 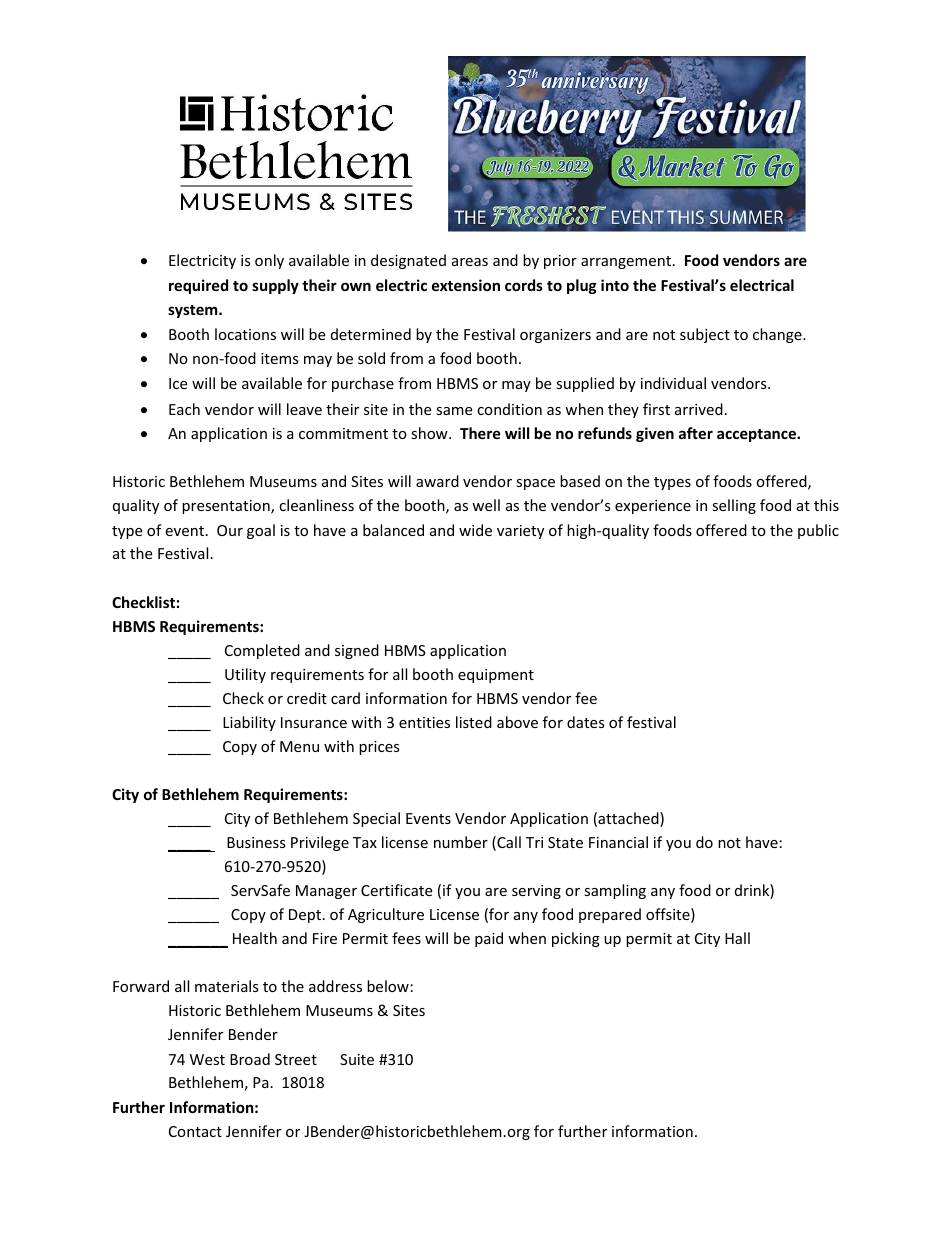 I want to click on Health, so click(x=255, y=938).
